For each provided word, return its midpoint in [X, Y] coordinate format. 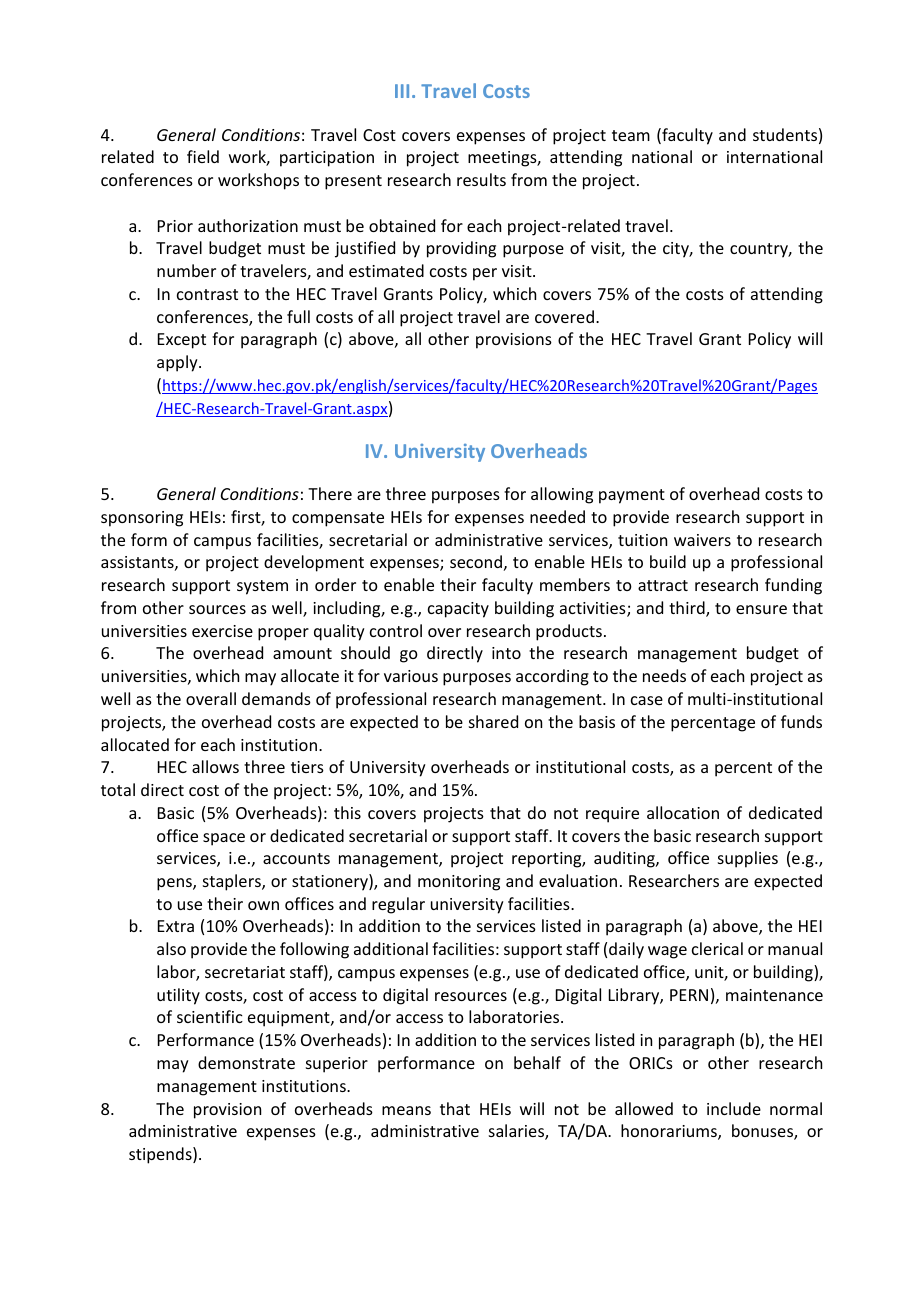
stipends [161, 1155]
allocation [683, 812]
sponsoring [142, 519]
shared [493, 721]
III [402, 91]
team [631, 135]
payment [632, 496]
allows [215, 766]
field [203, 156]
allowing [562, 495]
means [406, 1110]
